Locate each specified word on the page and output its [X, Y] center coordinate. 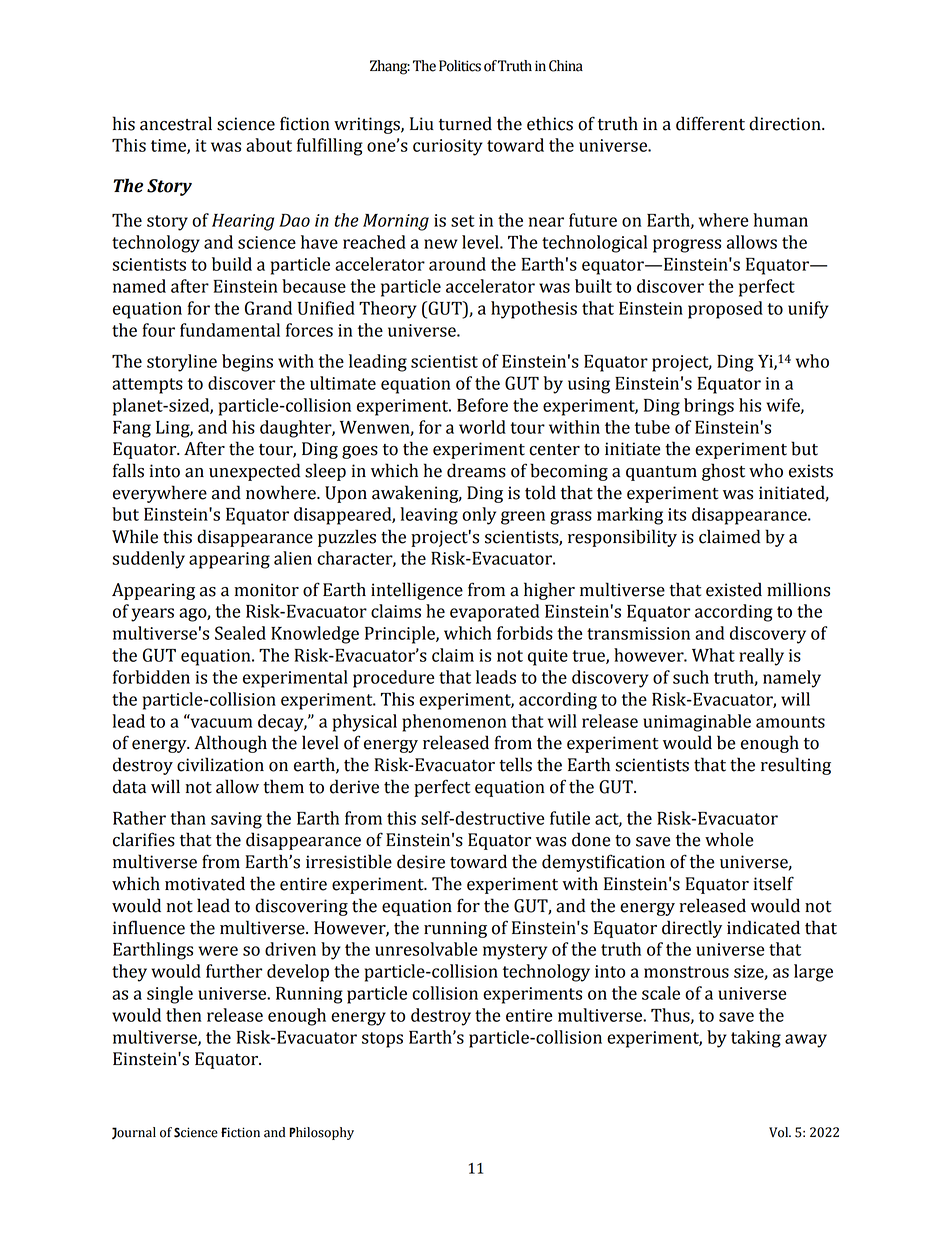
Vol [780, 1132]
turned [465, 123]
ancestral [176, 123]
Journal [134, 1133]
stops [382, 1040]
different [710, 123]
